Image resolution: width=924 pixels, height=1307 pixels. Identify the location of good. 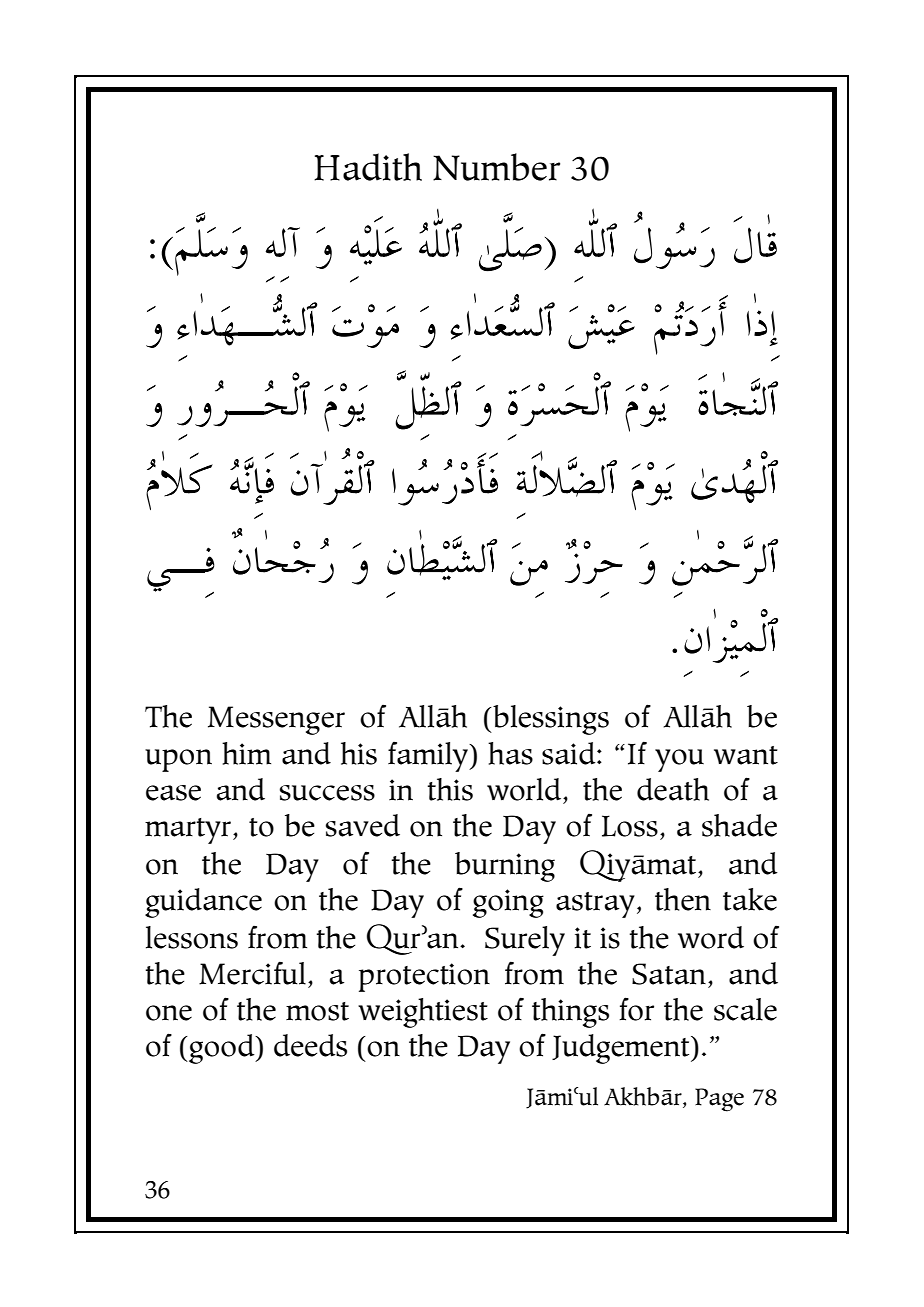
(222, 1049).
